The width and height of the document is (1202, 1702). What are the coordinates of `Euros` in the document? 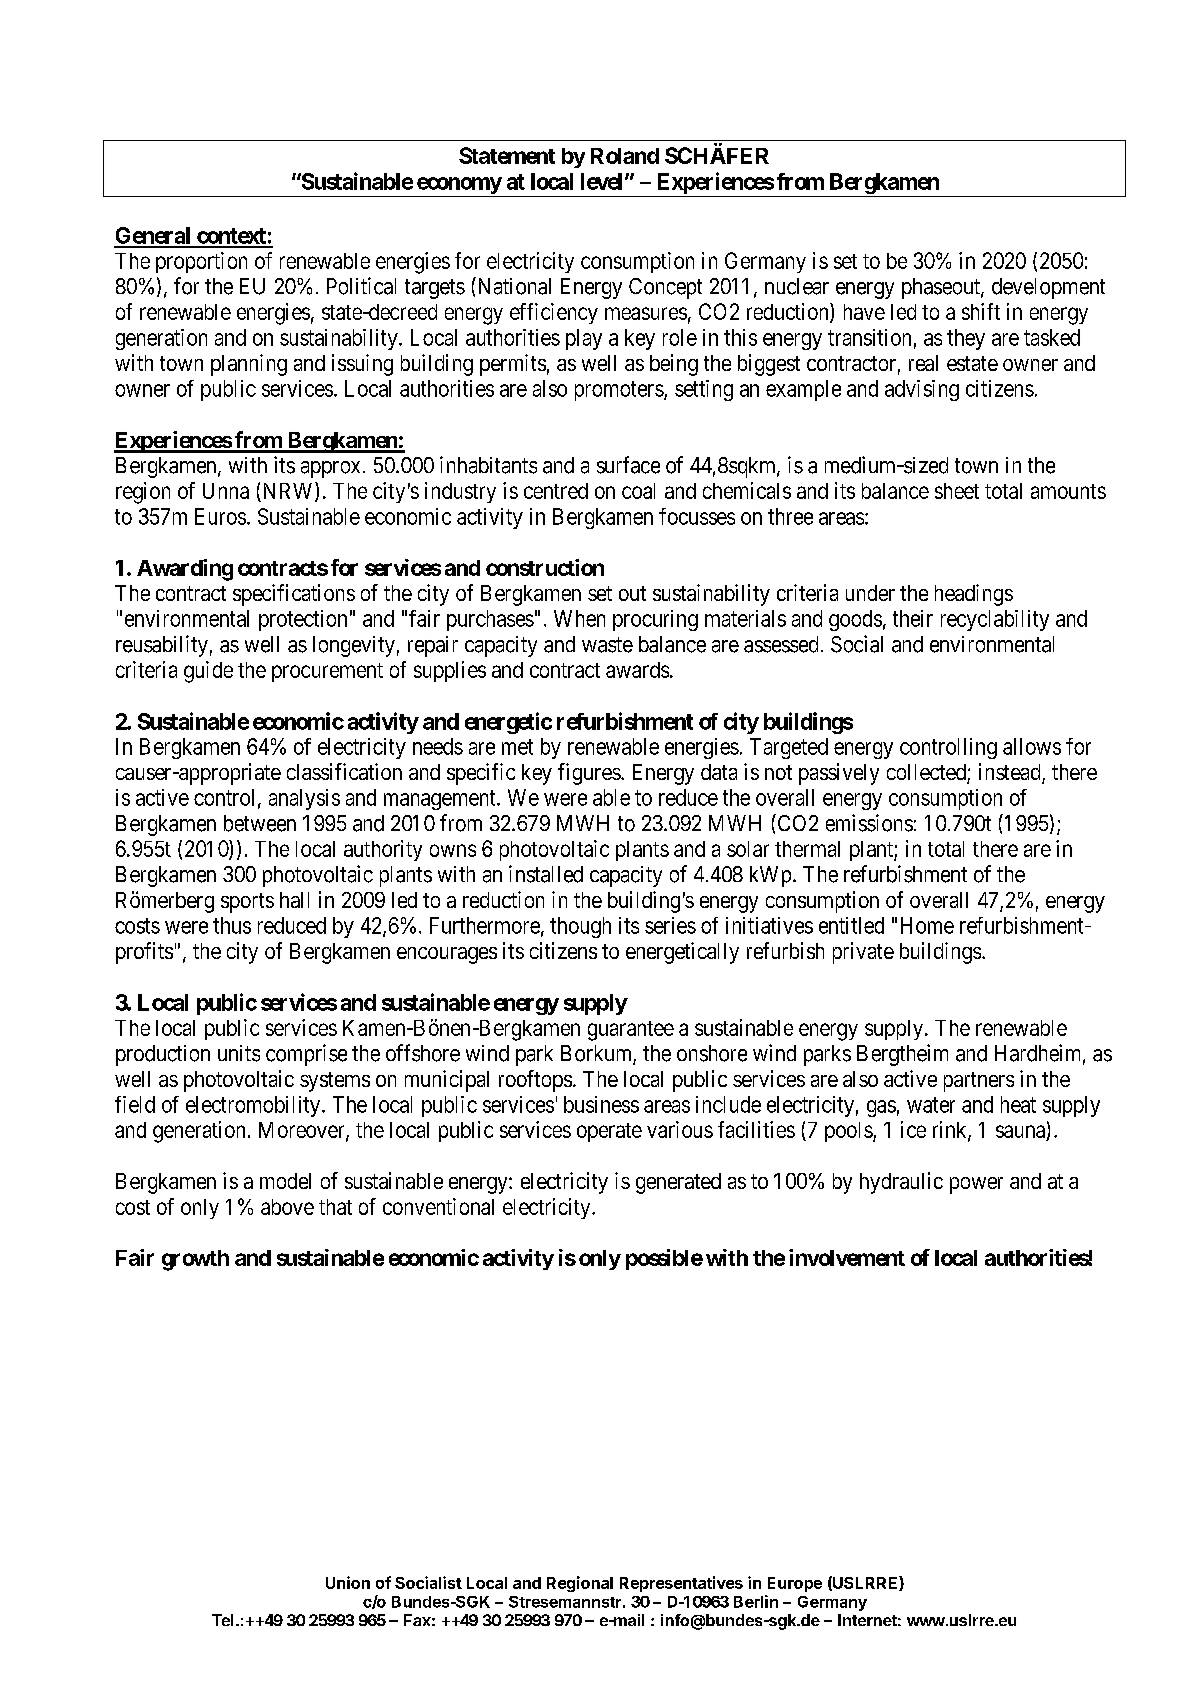 It's located at (220, 516).
